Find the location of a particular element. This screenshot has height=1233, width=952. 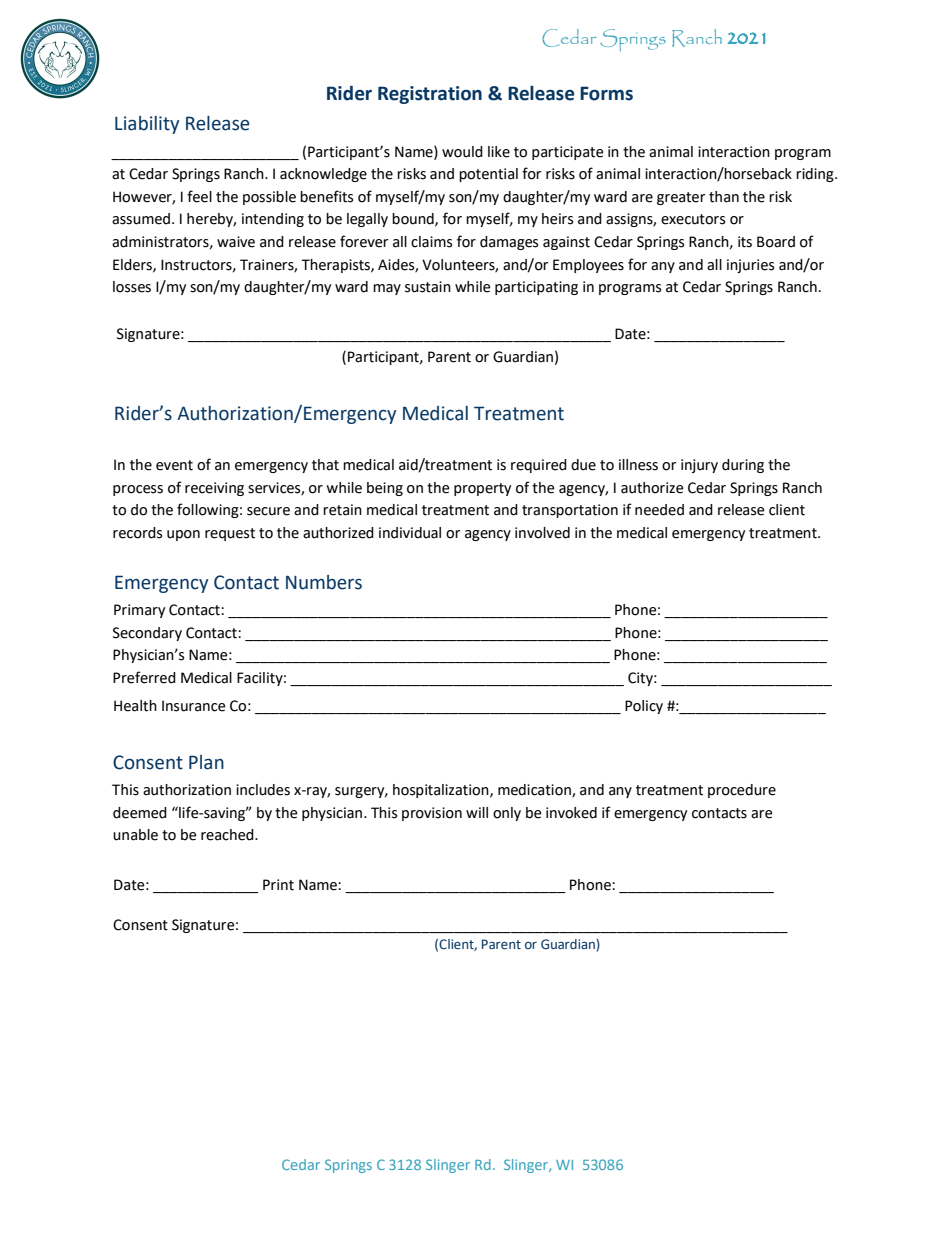

receiving is located at coordinates (214, 489).
